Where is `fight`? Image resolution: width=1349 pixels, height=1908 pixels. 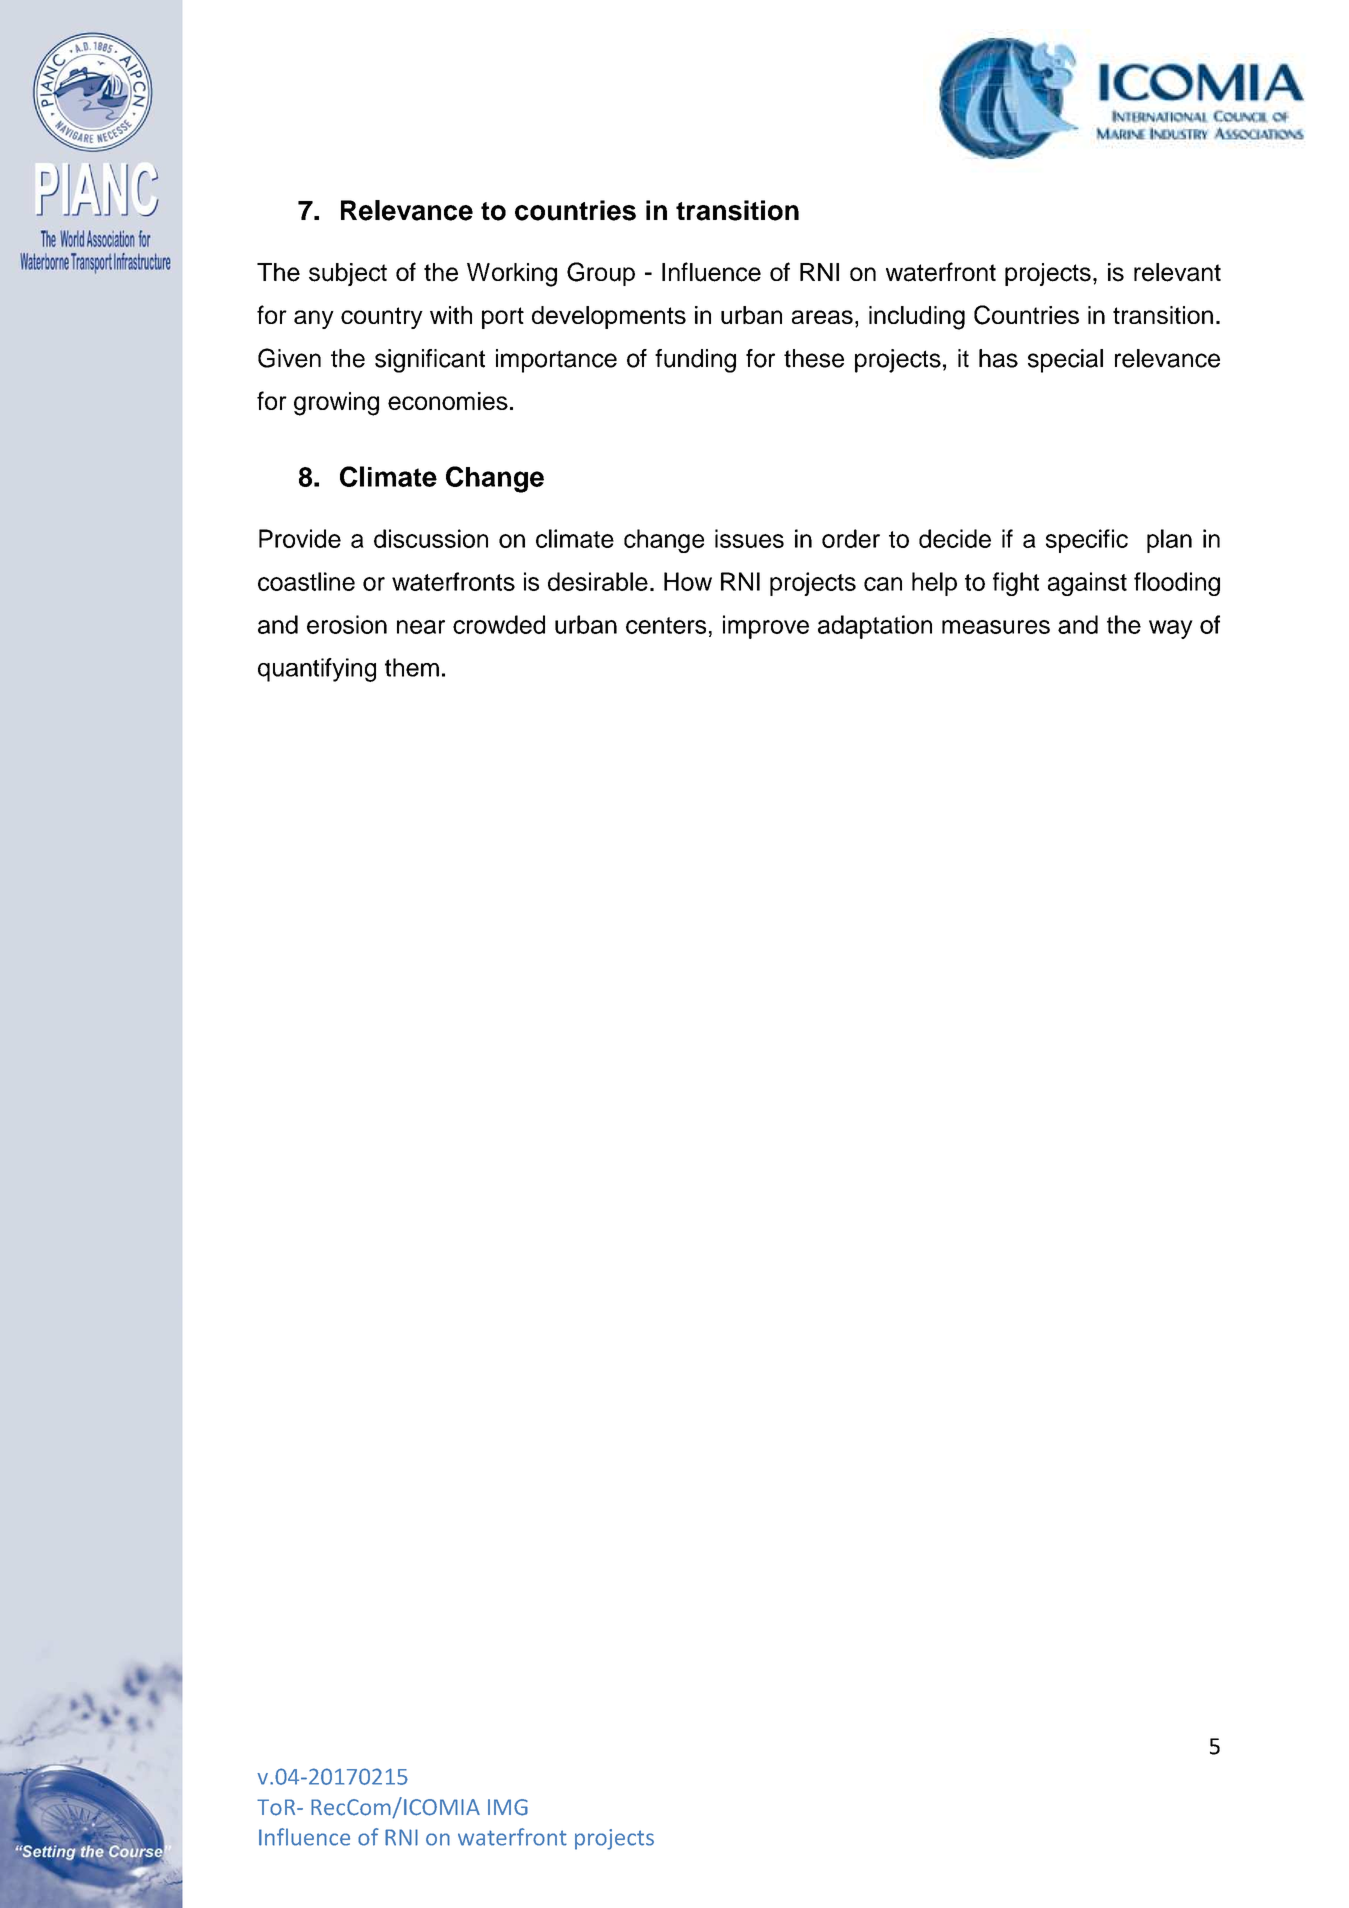
fight is located at coordinates (1016, 584).
